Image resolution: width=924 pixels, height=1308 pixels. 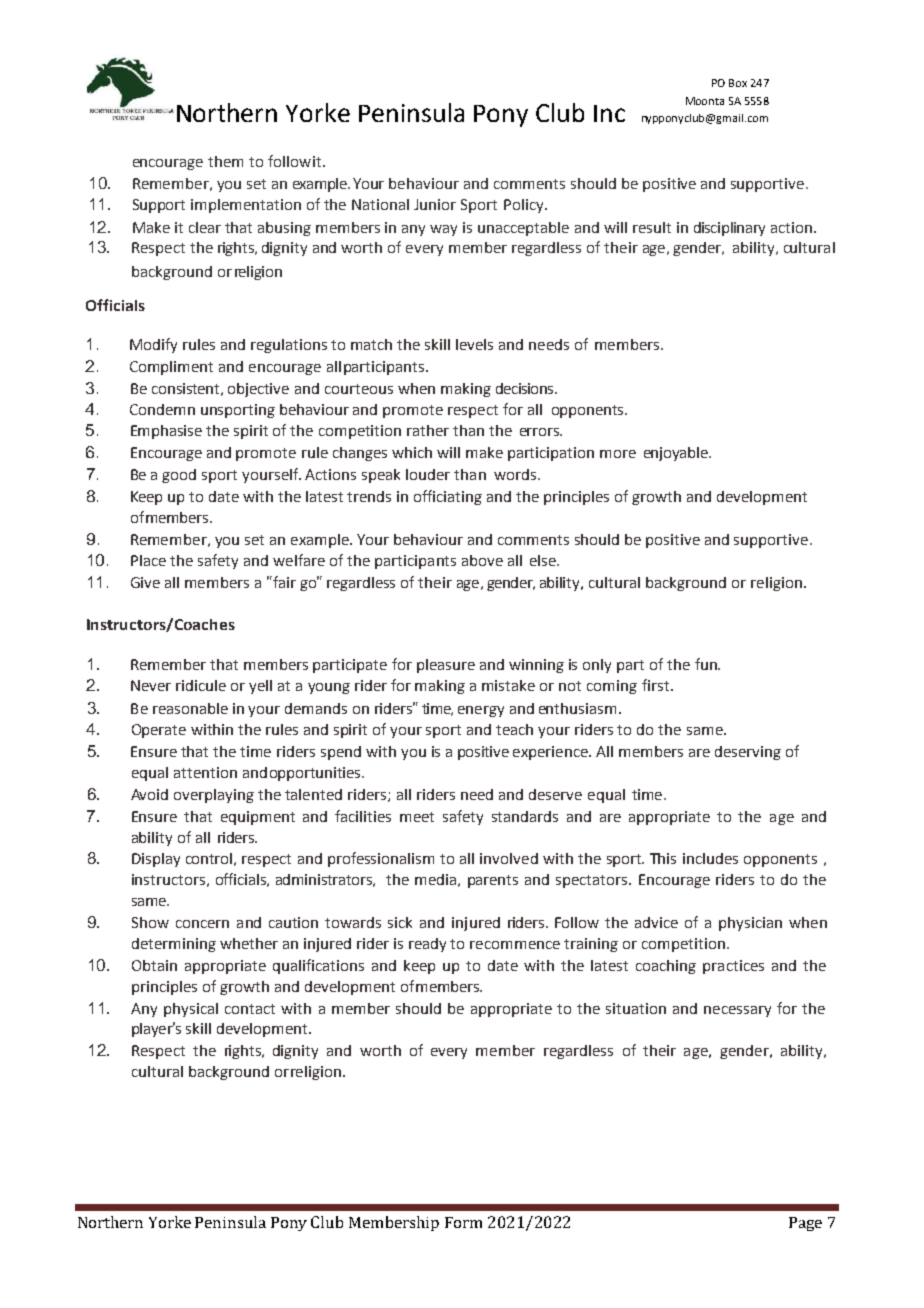 What do you see at coordinates (201, 685) in the document?
I see `ridicule` at bounding box center [201, 685].
